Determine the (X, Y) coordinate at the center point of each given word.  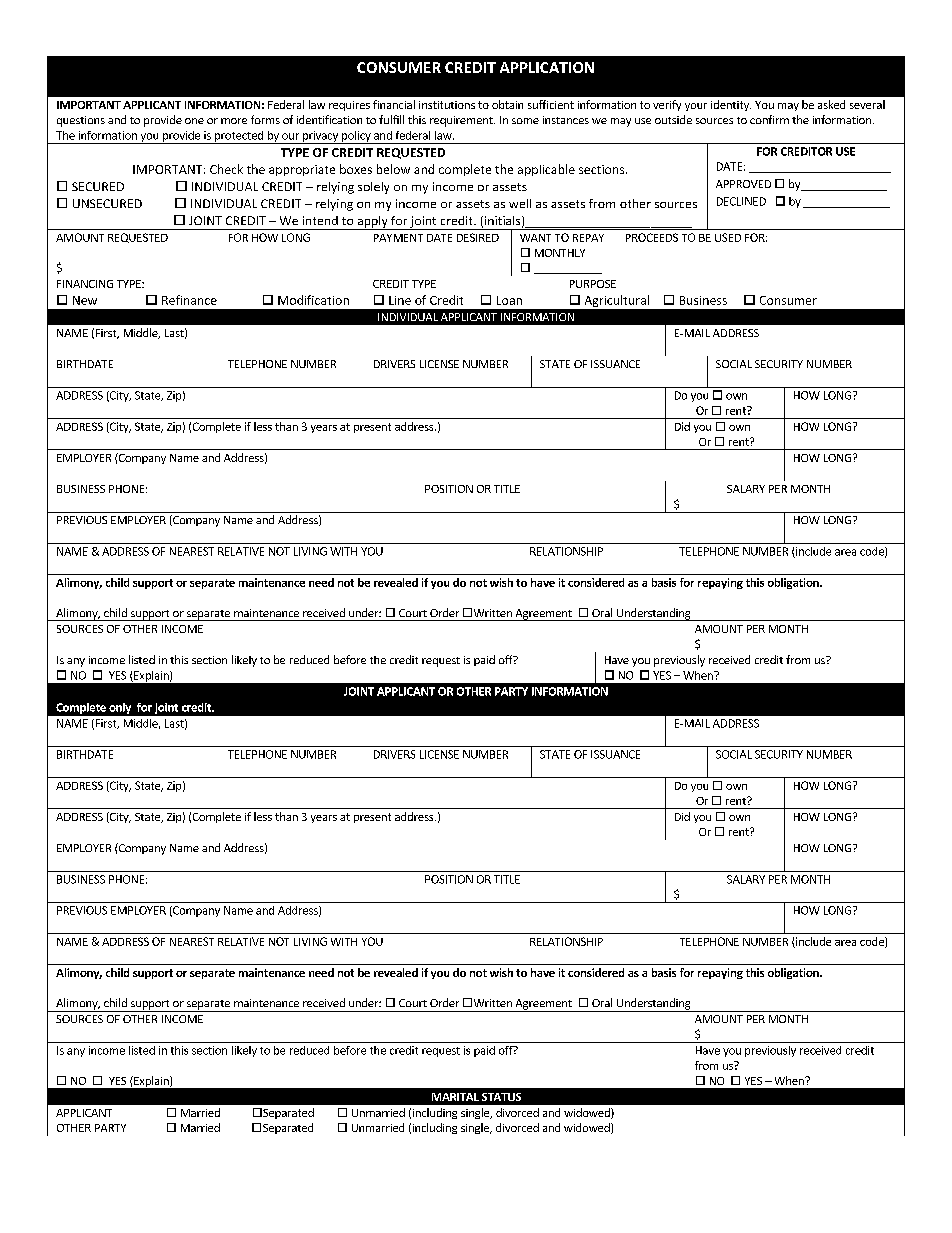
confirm (769, 119)
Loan (509, 300)
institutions (447, 105)
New (85, 300)
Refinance (189, 300)
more (234, 121)
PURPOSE (593, 284)
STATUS (501, 1097)
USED (728, 237)
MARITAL (455, 1097)
